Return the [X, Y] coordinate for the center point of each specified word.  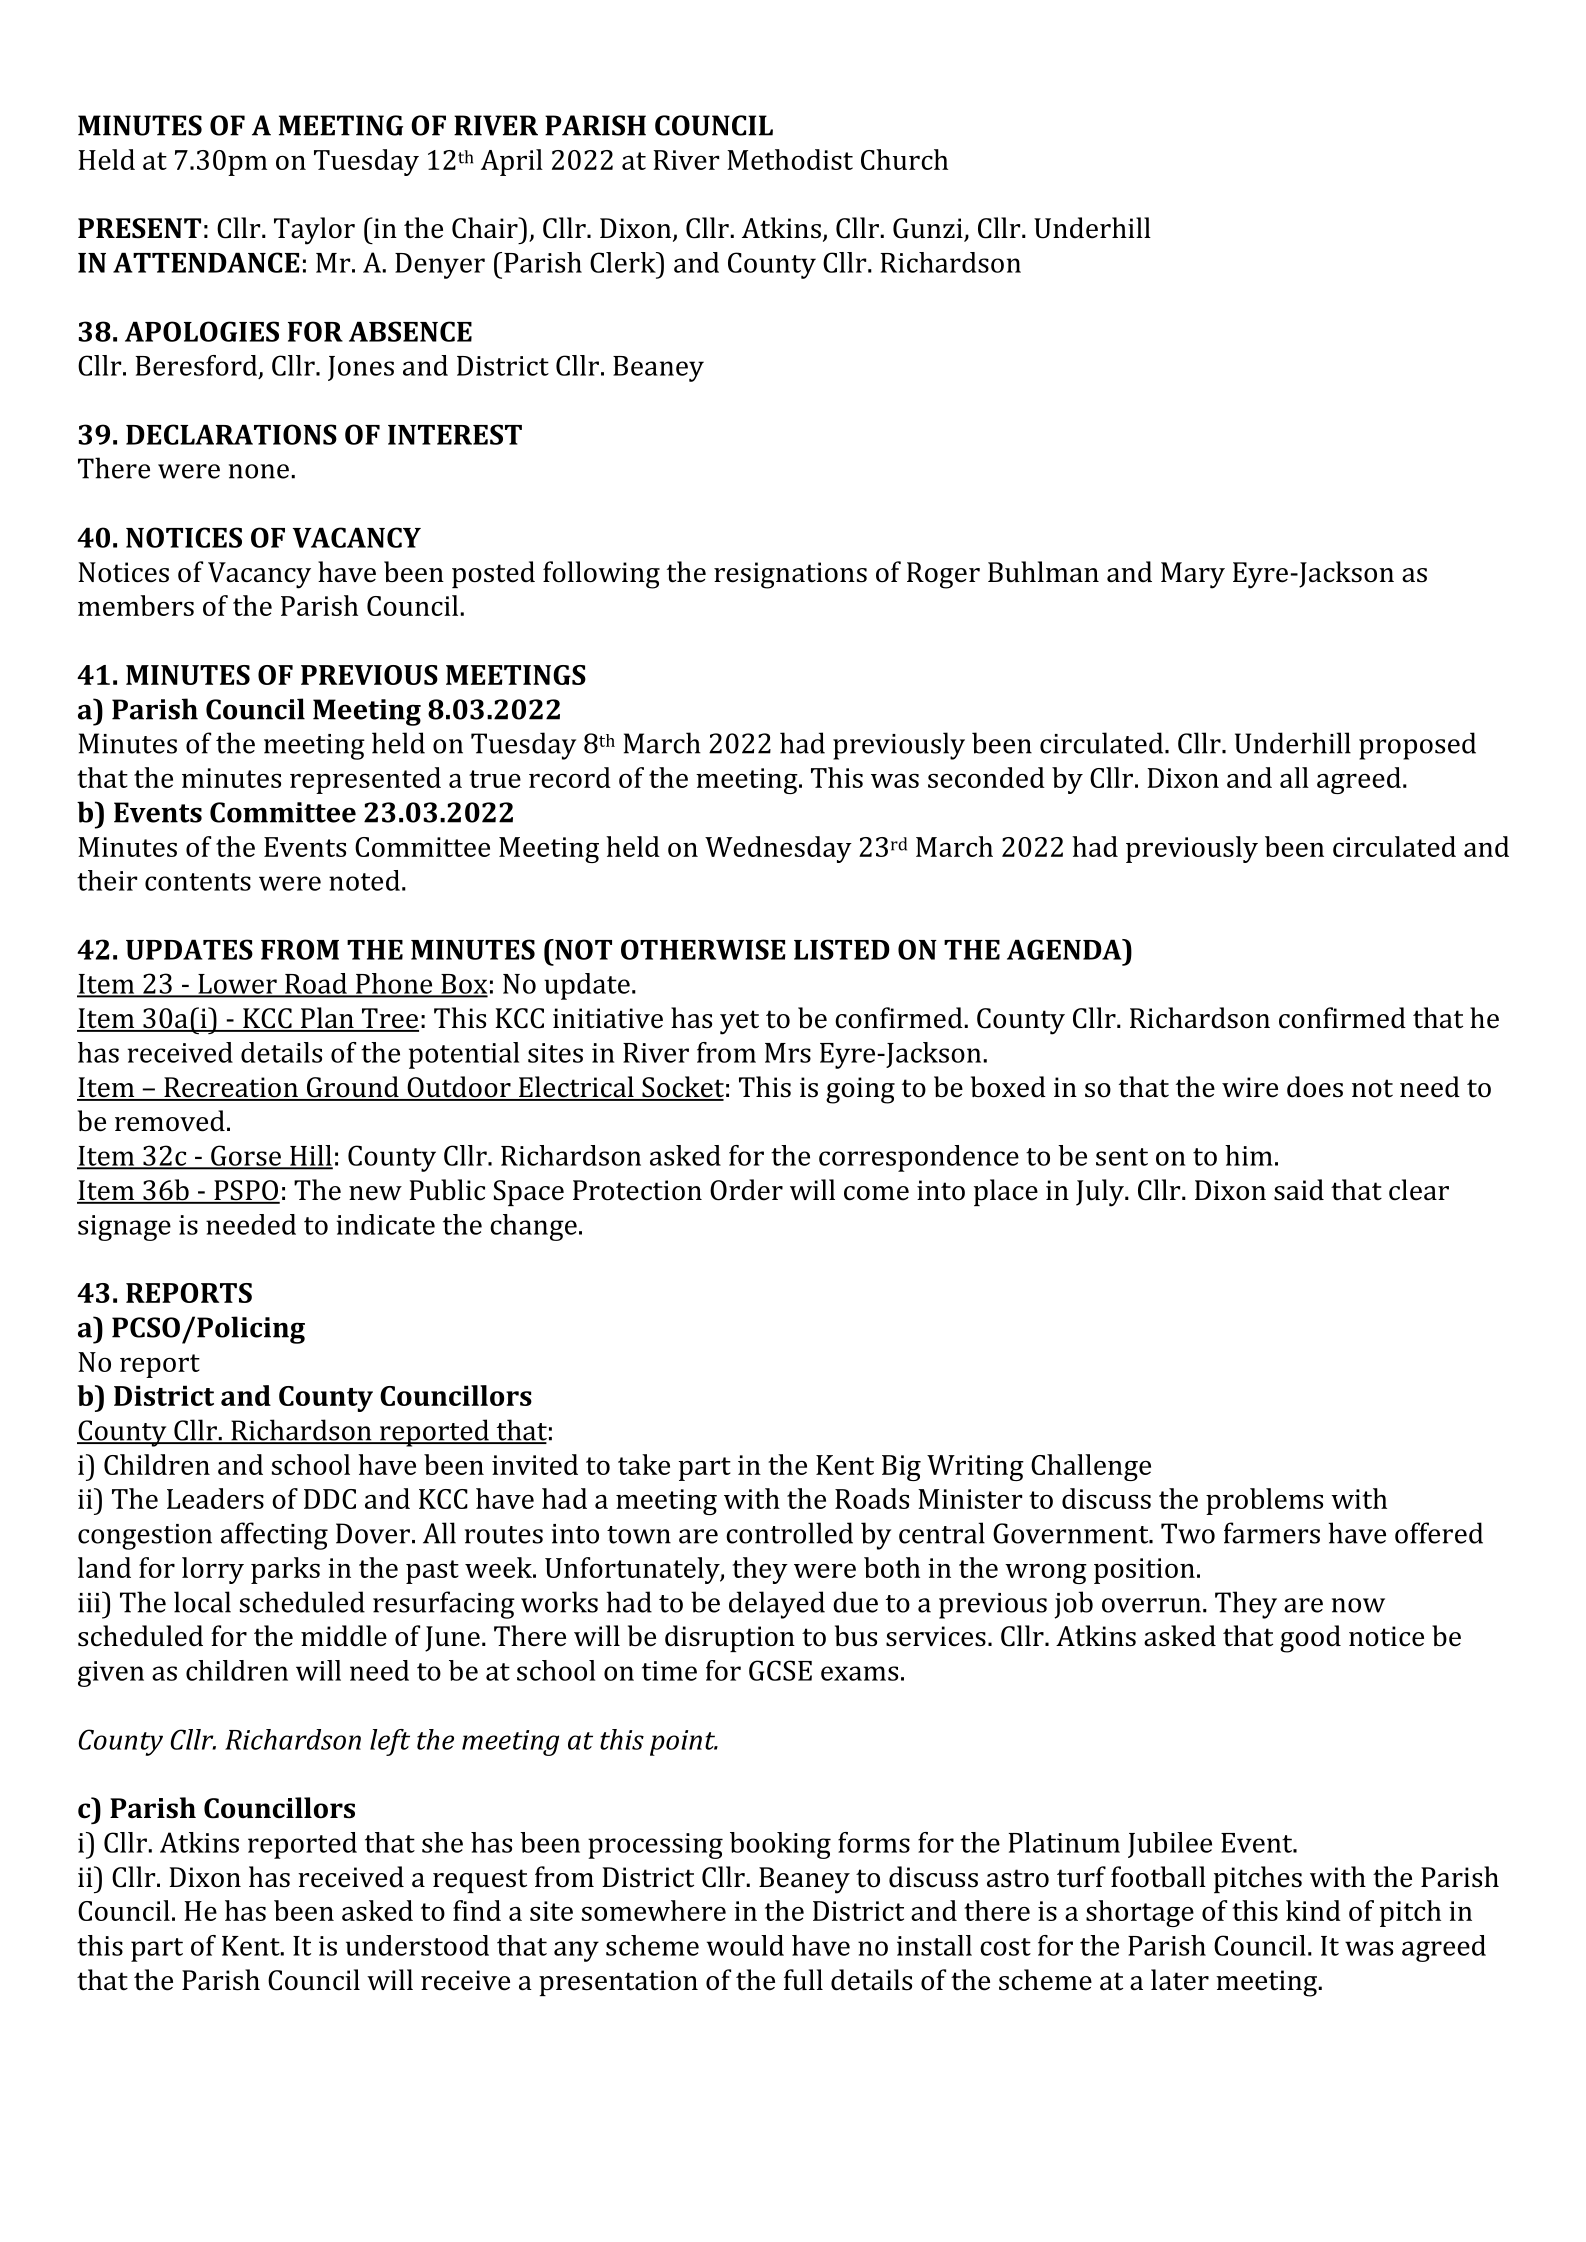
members [136, 605]
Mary [1193, 575]
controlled [789, 1533]
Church [904, 159]
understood [417, 1945]
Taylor [314, 231]
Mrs [788, 1053]
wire [1250, 1087]
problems [1264, 1501]
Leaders [215, 1498]
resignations [790, 575]
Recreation [231, 1088]
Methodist [790, 159]
